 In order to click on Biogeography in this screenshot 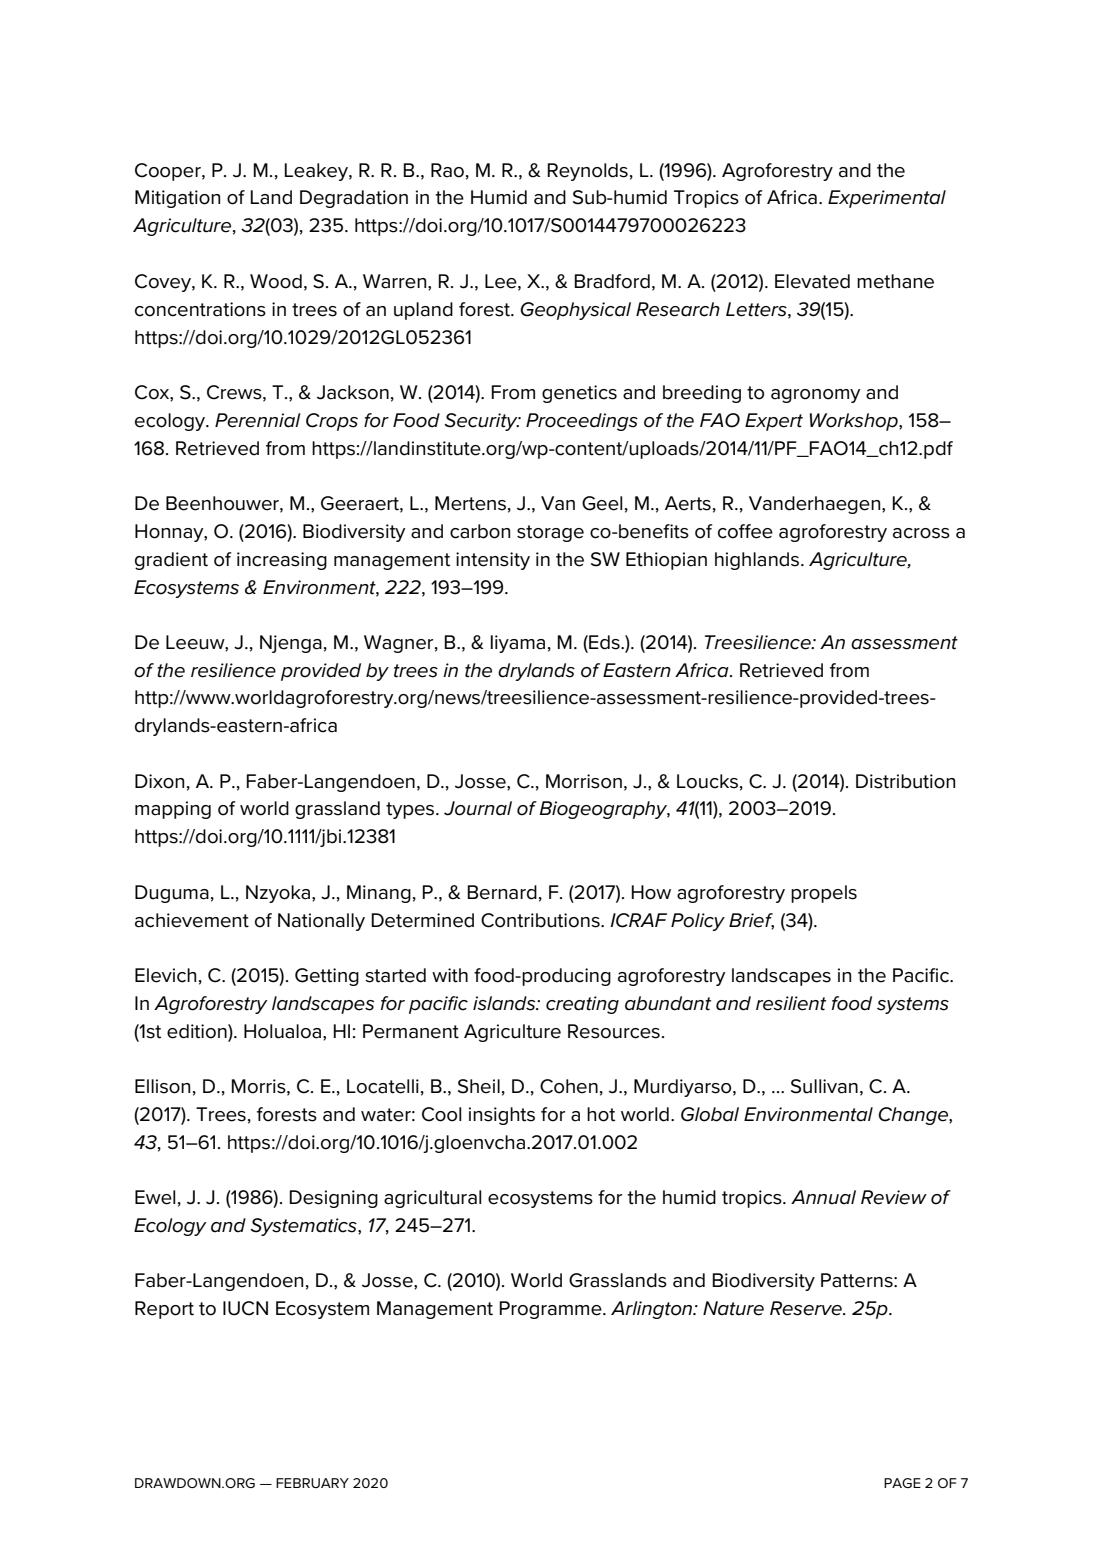, I will do `click(604, 810)`.
